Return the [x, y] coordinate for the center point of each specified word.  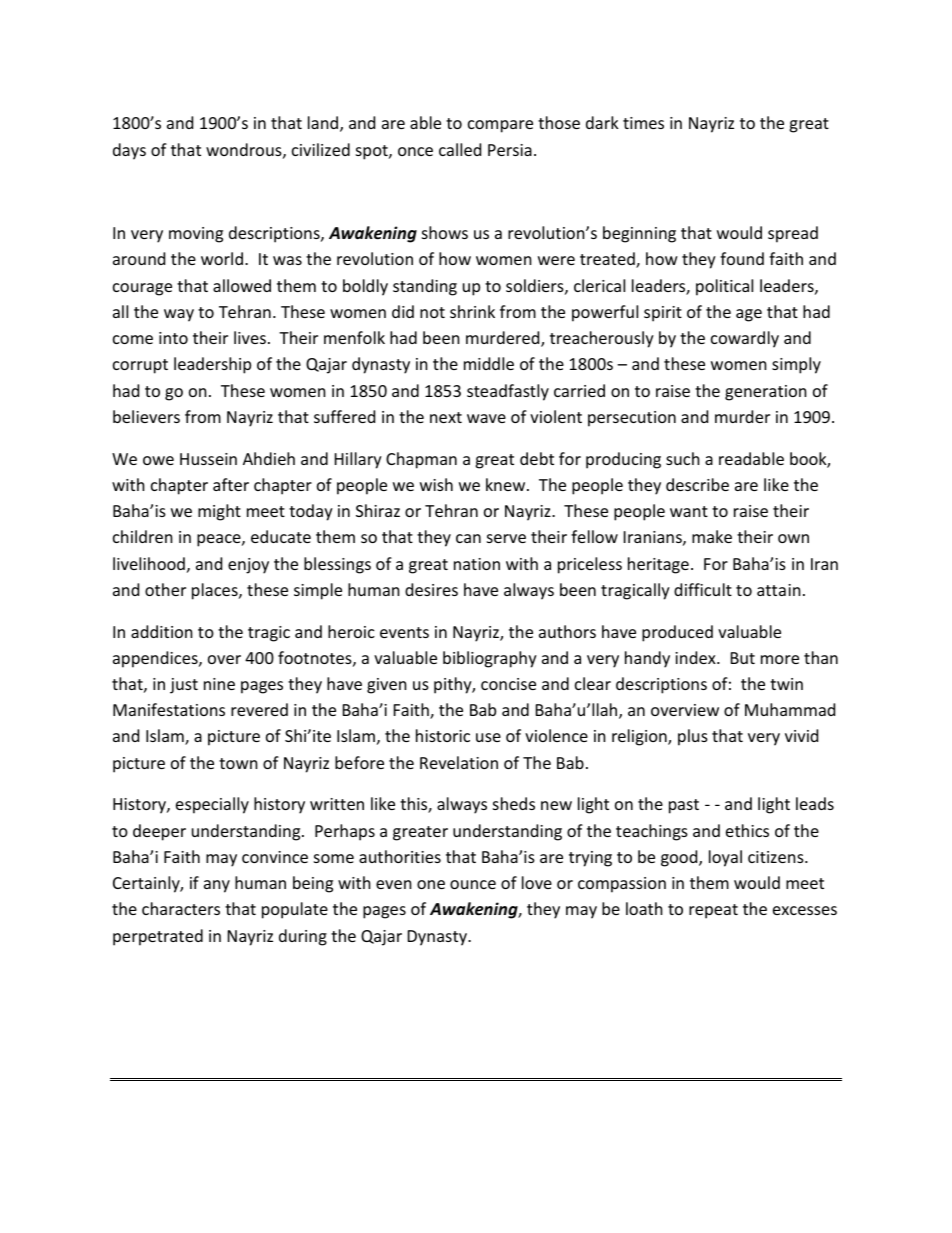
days [129, 151]
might [219, 512]
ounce [473, 884]
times [643, 123]
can [468, 538]
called [460, 149]
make [712, 536]
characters [181, 908]
